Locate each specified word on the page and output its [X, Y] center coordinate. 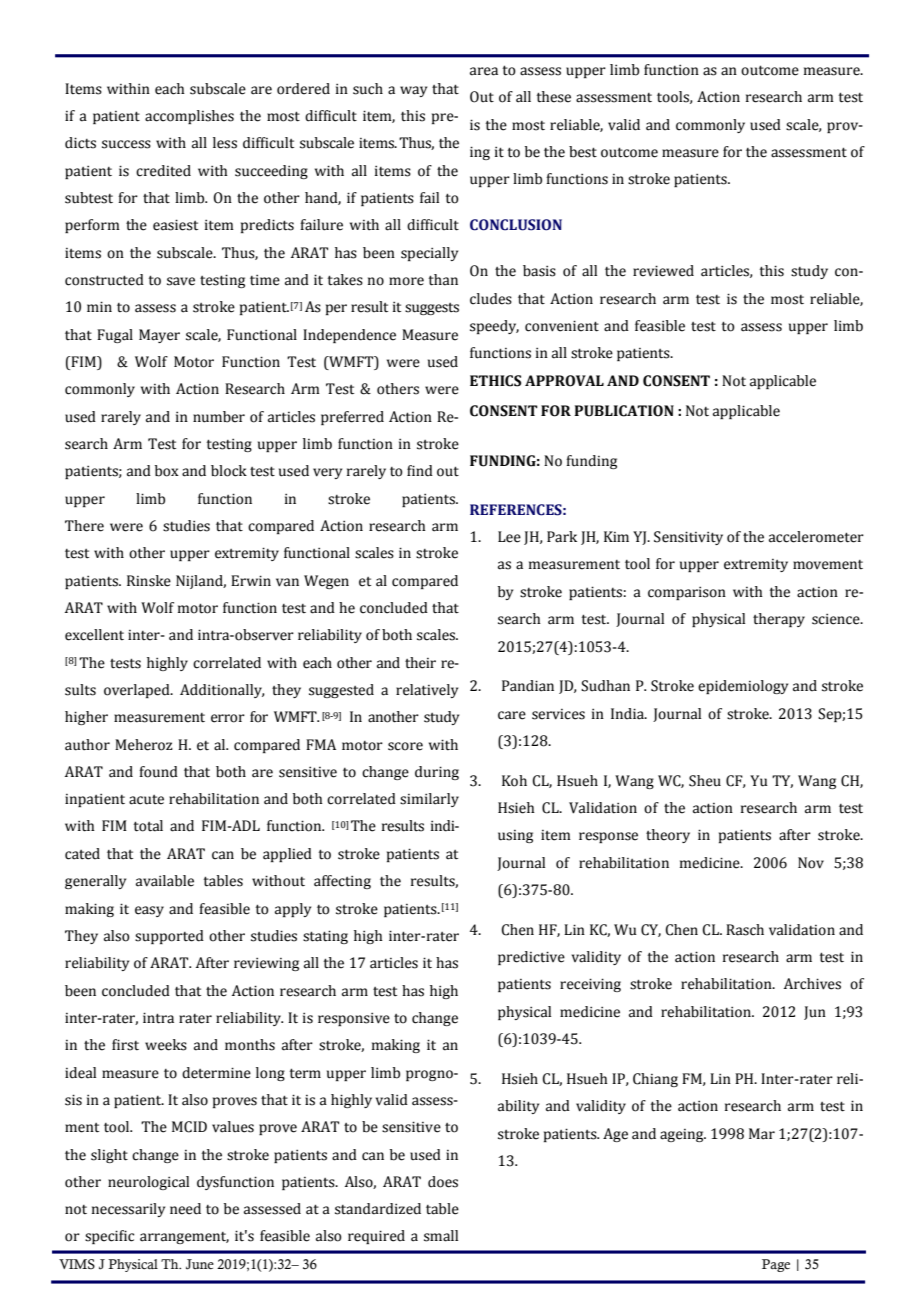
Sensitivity [688, 538]
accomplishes [189, 117]
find [420, 471]
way [413, 91]
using [515, 836]
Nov [811, 863]
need [185, 1209]
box [167, 471]
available [165, 881]
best [583, 152]
